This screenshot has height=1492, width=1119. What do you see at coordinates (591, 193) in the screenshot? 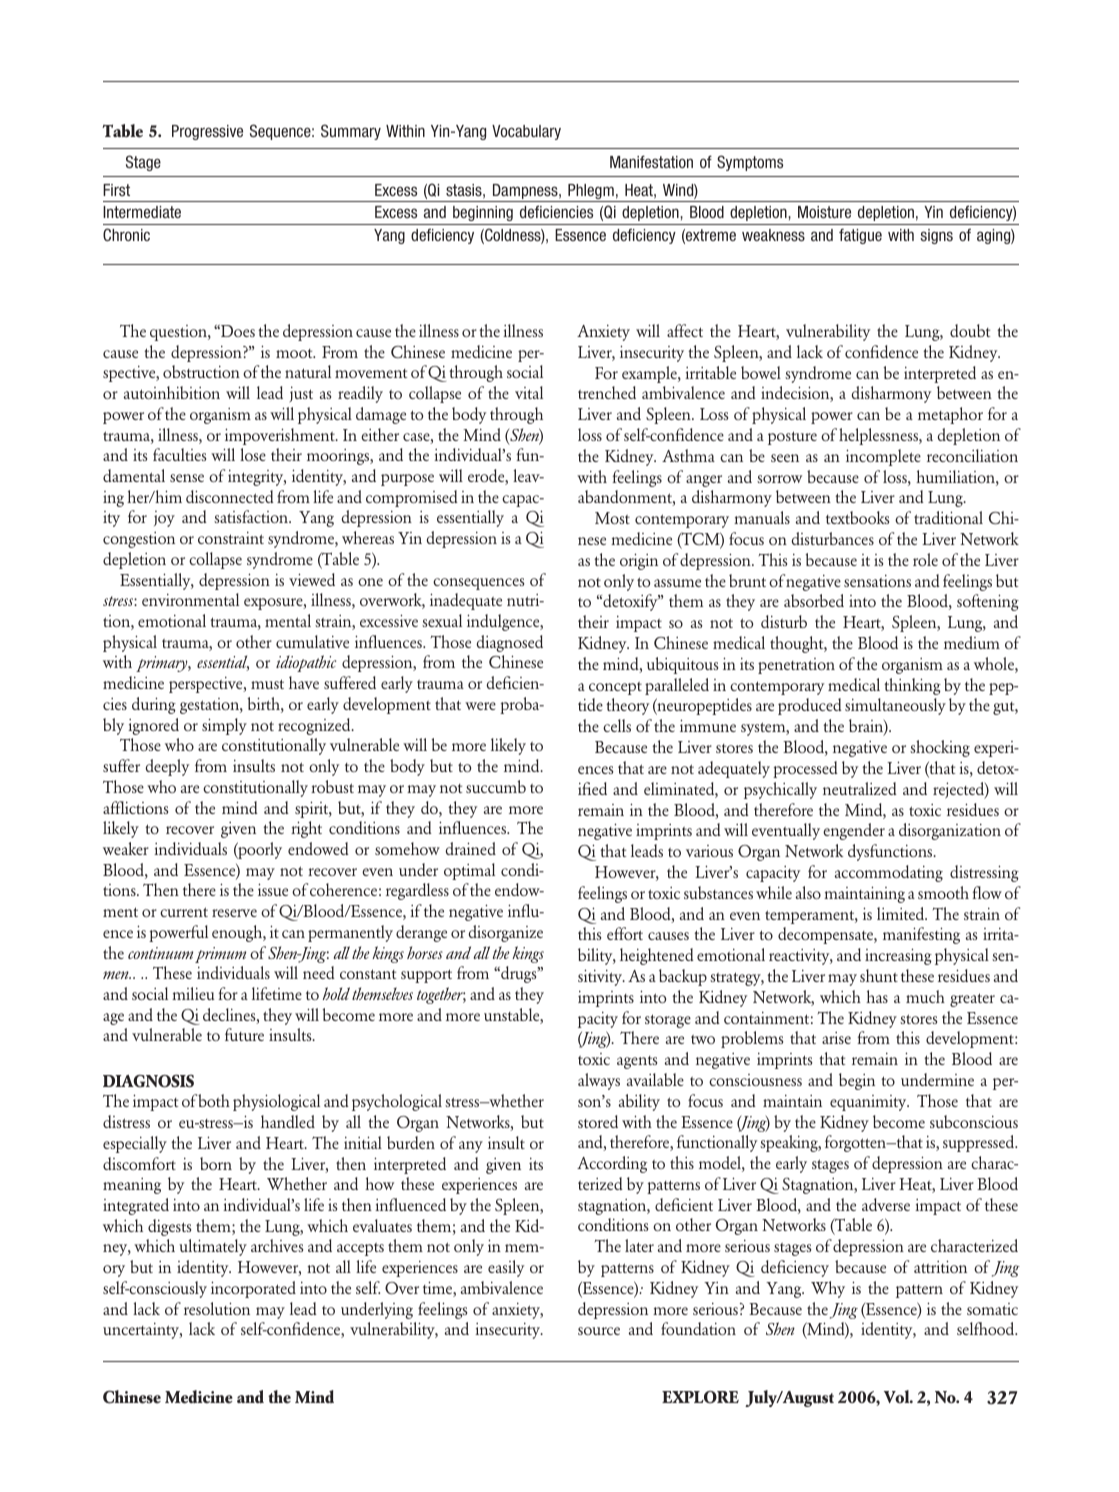
I see `Phlegm` at bounding box center [591, 193].
